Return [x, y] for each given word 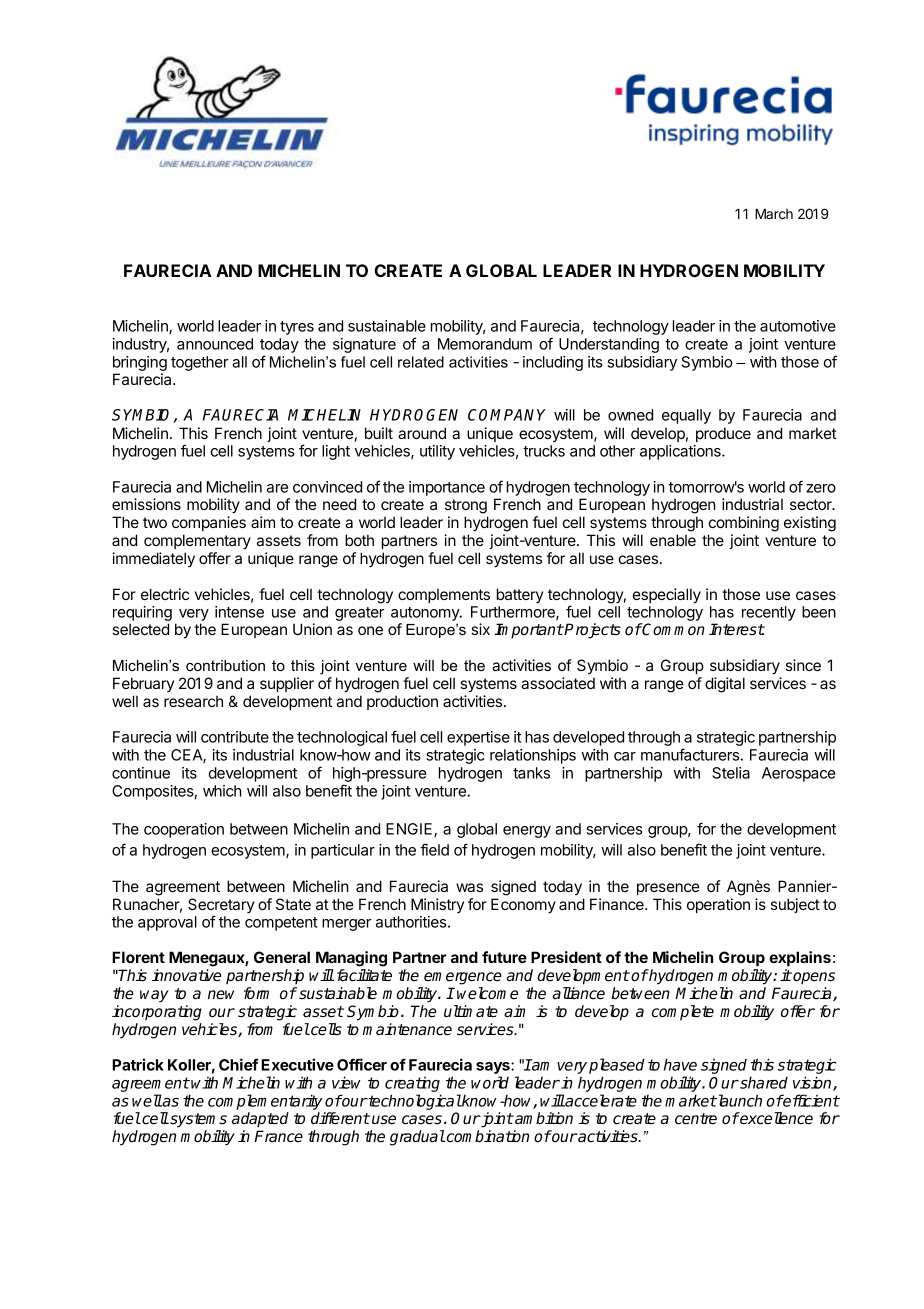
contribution [225, 665]
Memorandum [485, 344]
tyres [297, 328]
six [480, 629]
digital [725, 685]
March [774, 214]
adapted [260, 1119]
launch [739, 1100]
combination [486, 1136]
